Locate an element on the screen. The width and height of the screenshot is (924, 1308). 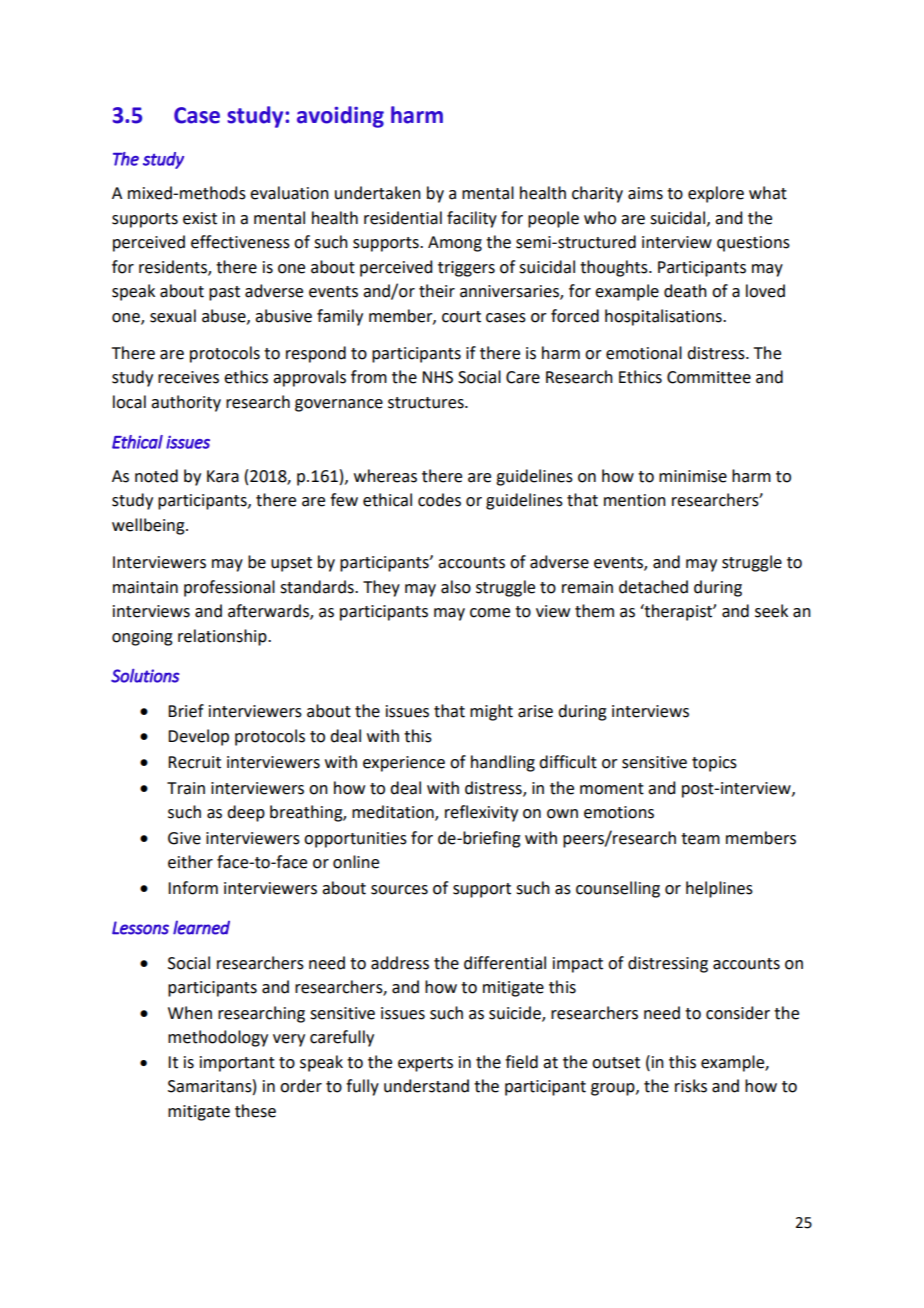
detached is located at coordinates (653, 587).
